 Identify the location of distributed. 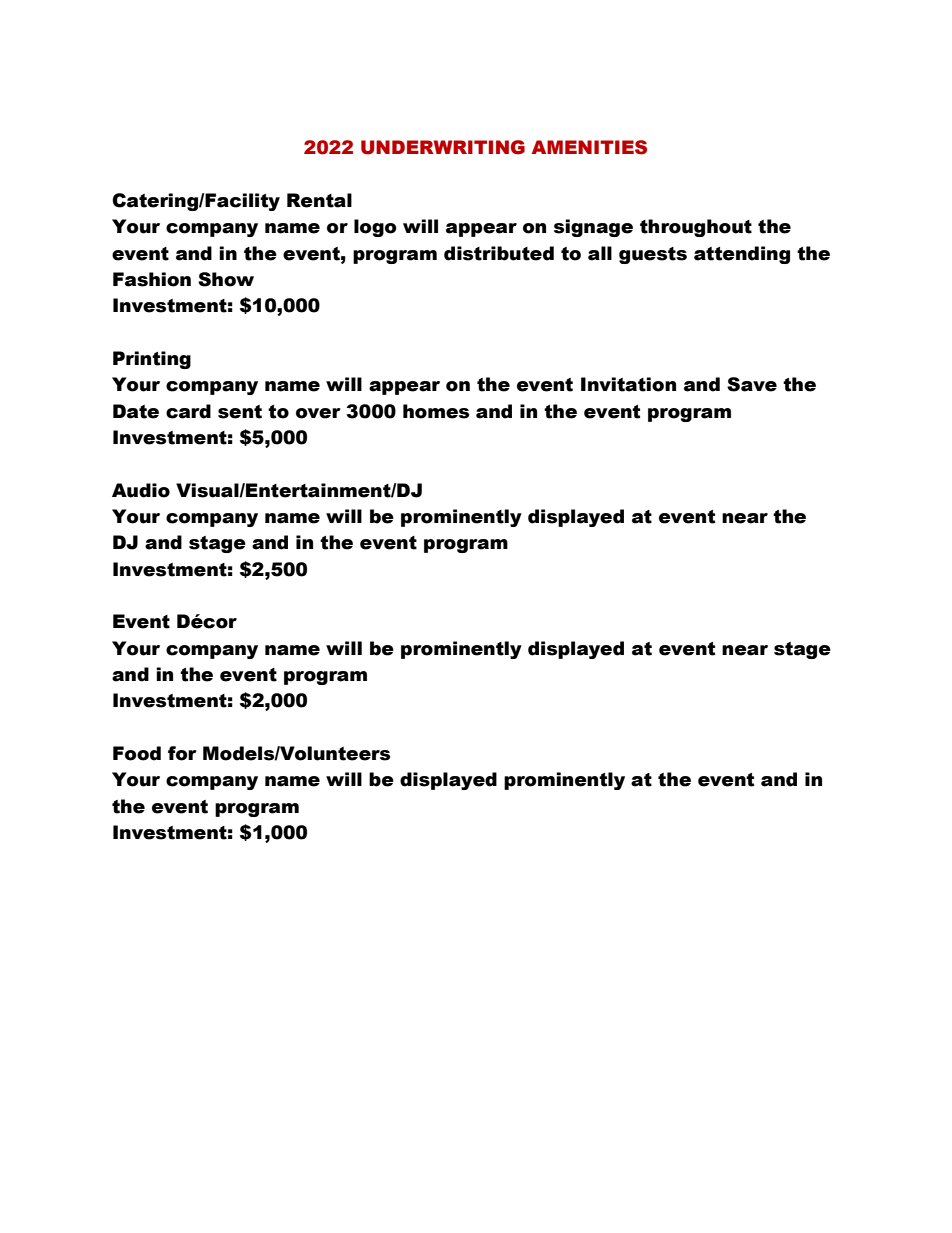
(499, 253).
